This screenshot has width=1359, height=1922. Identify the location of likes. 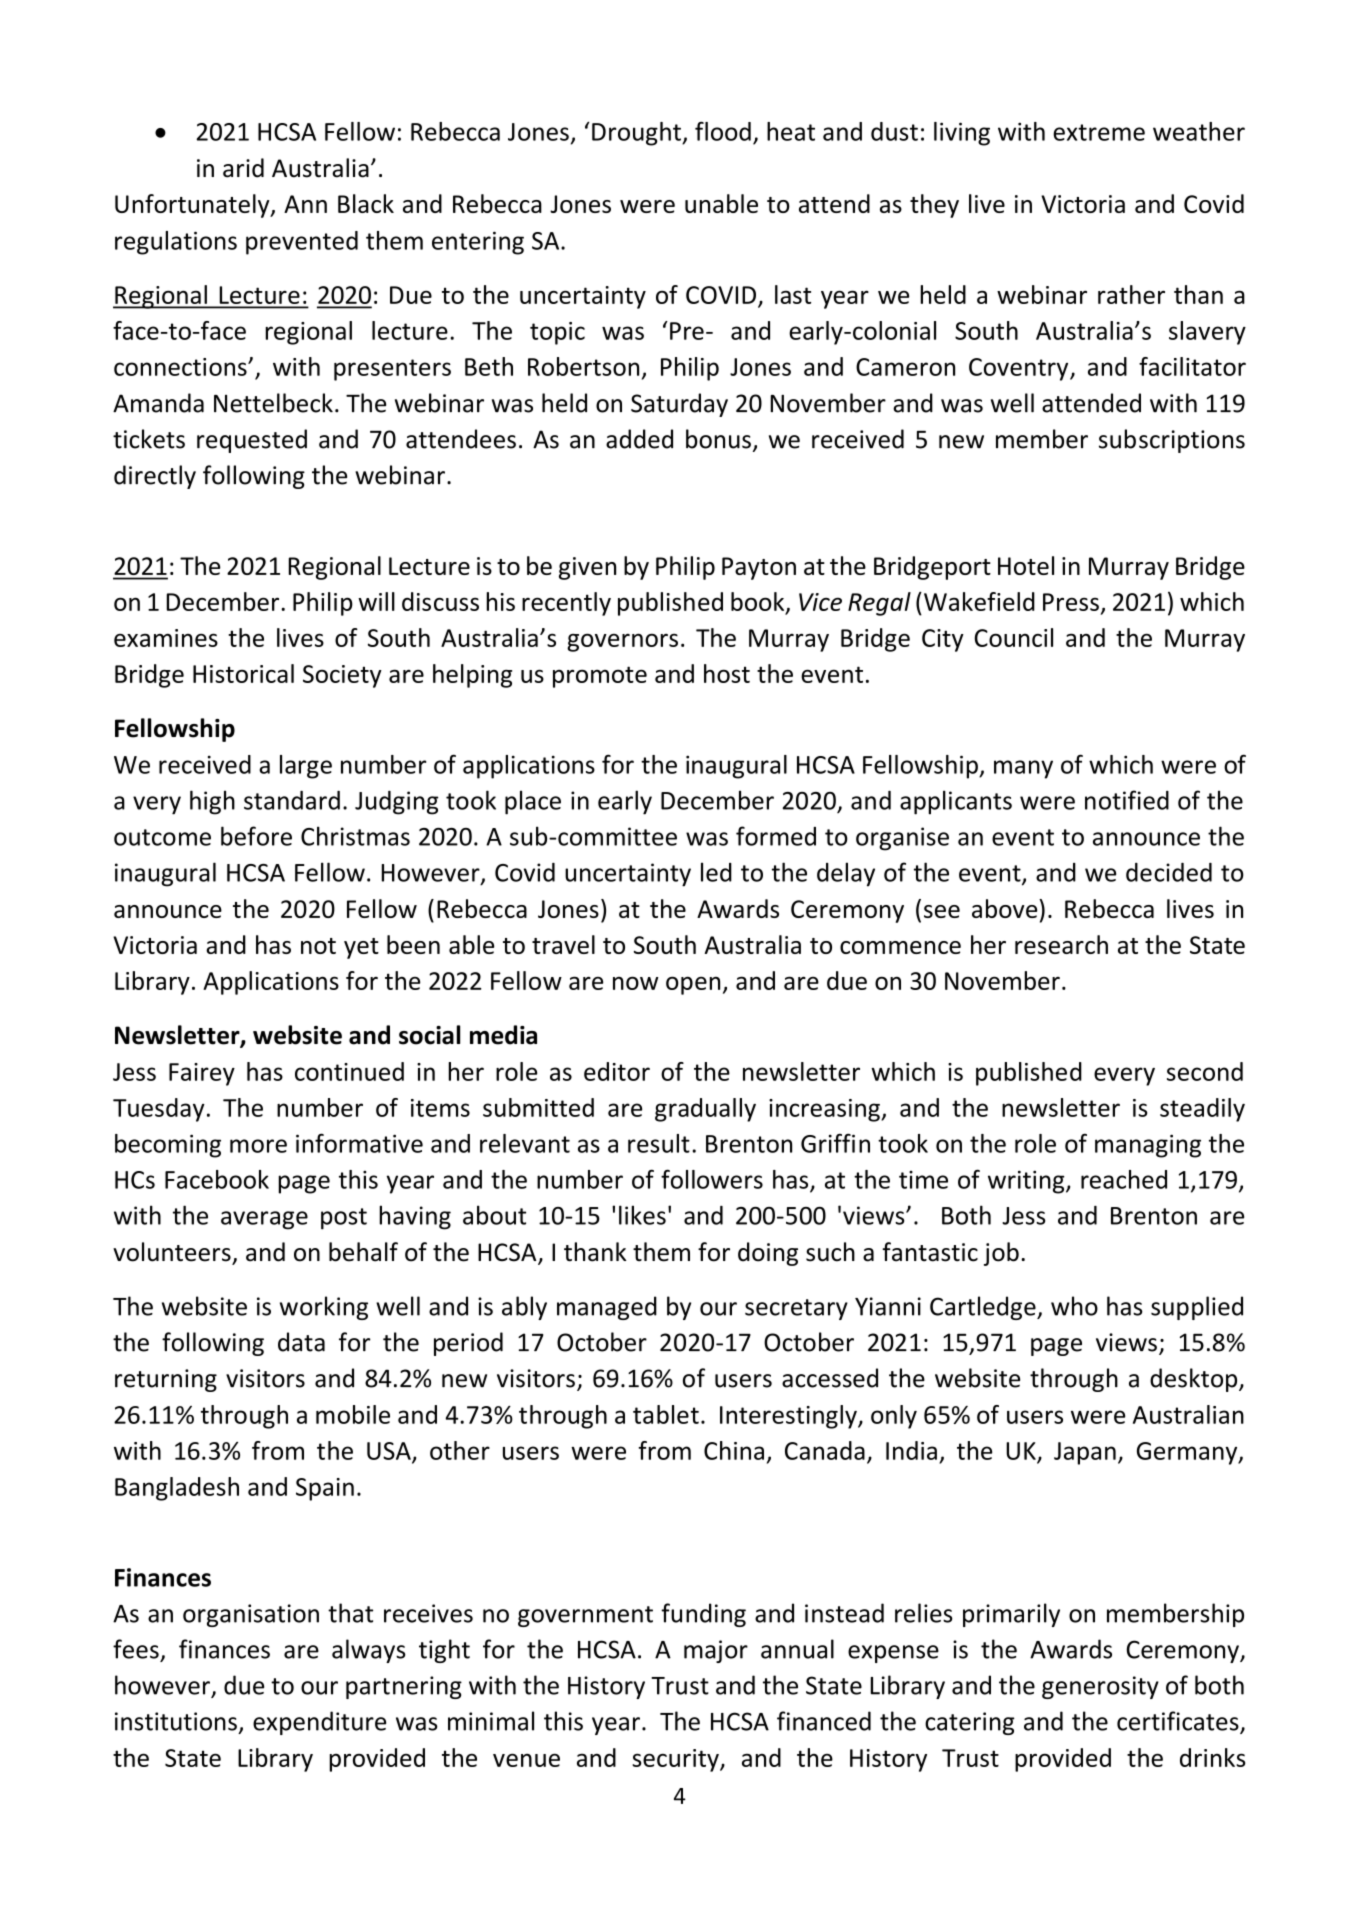
(642, 1215).
